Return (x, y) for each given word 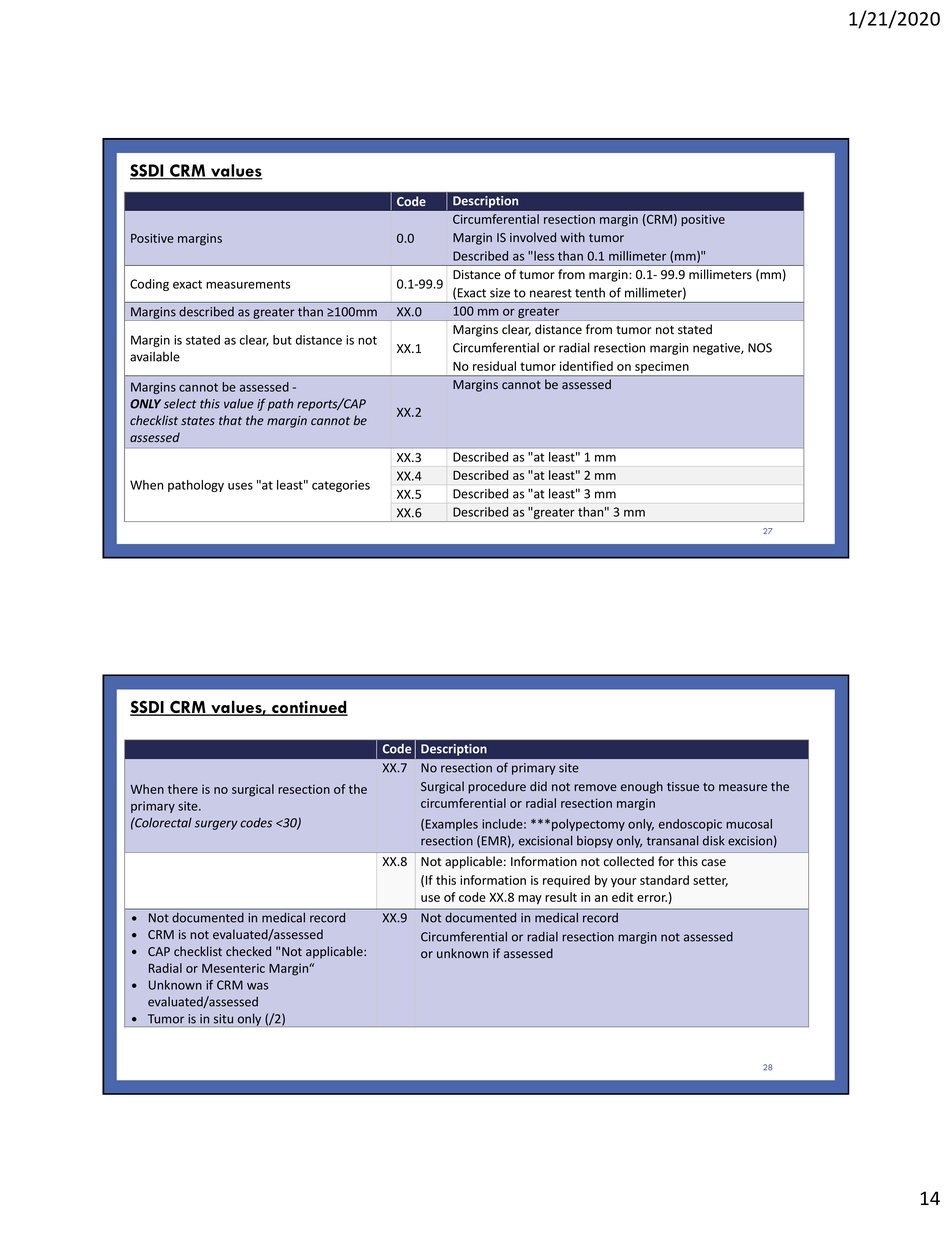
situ (223, 1019)
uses (240, 486)
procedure (497, 787)
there (183, 789)
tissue (683, 786)
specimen (662, 369)
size (500, 293)
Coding (149, 285)
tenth (590, 292)
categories (341, 486)
